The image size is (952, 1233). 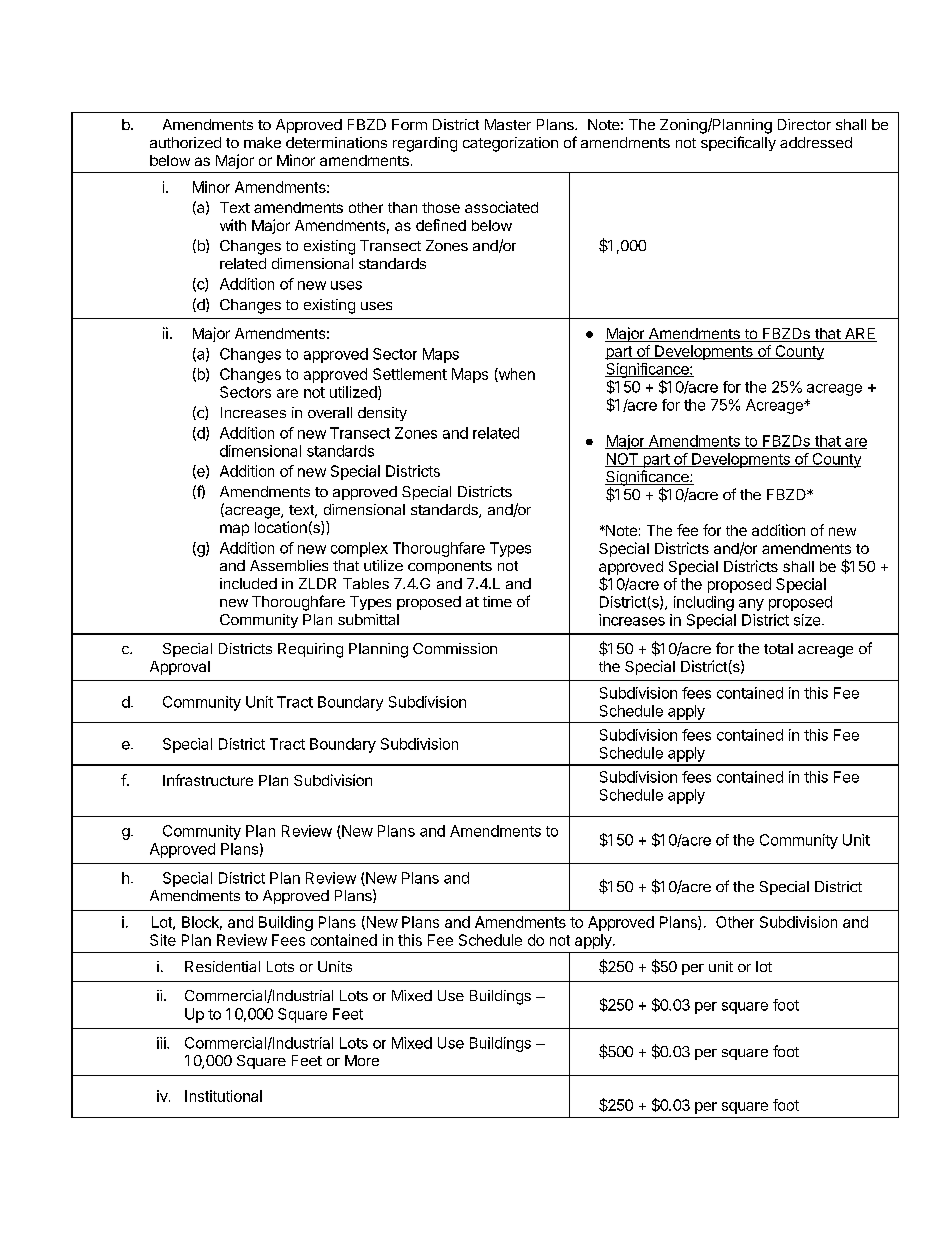 I want to click on categorization, so click(x=510, y=144).
